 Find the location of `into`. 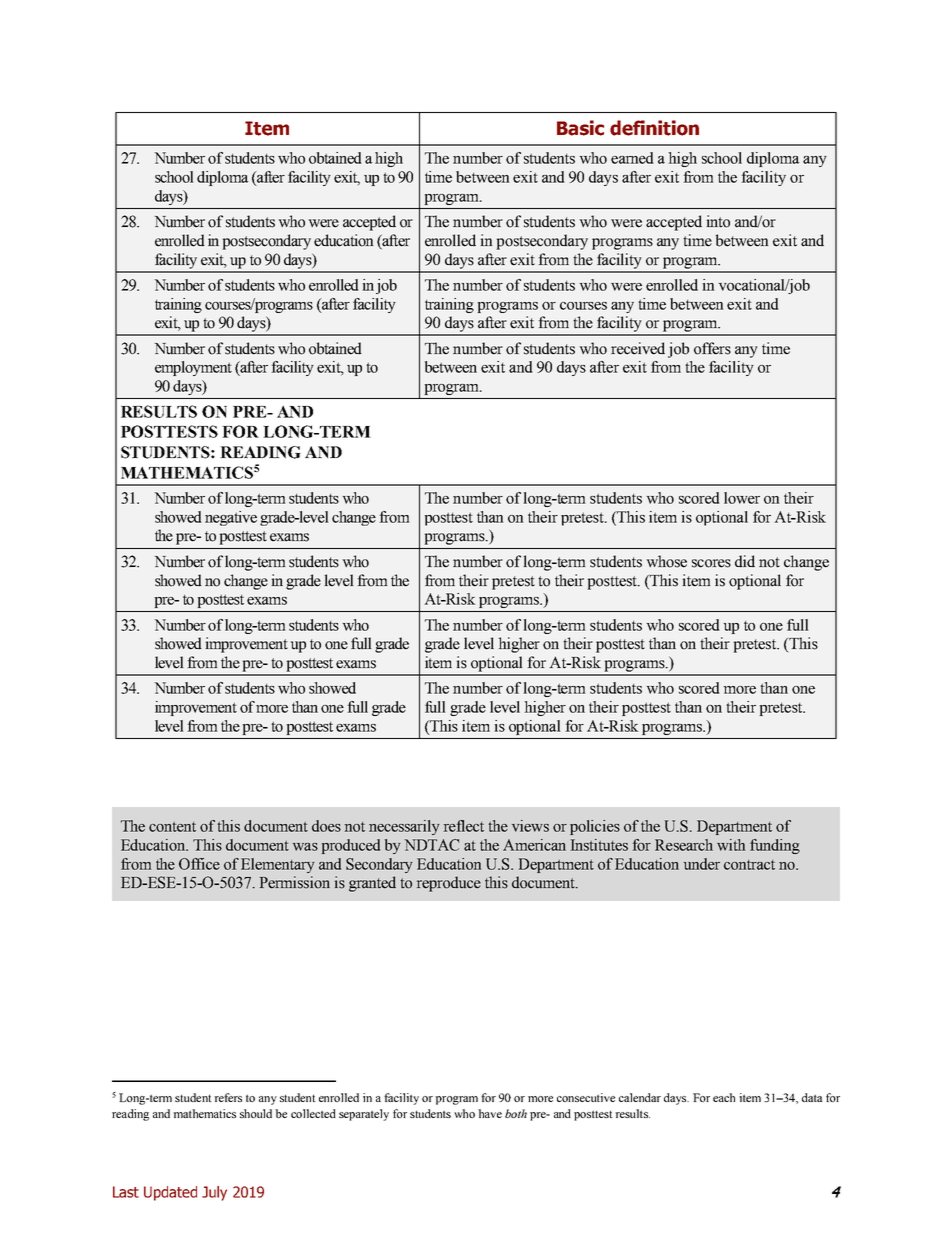

into is located at coordinates (718, 221).
